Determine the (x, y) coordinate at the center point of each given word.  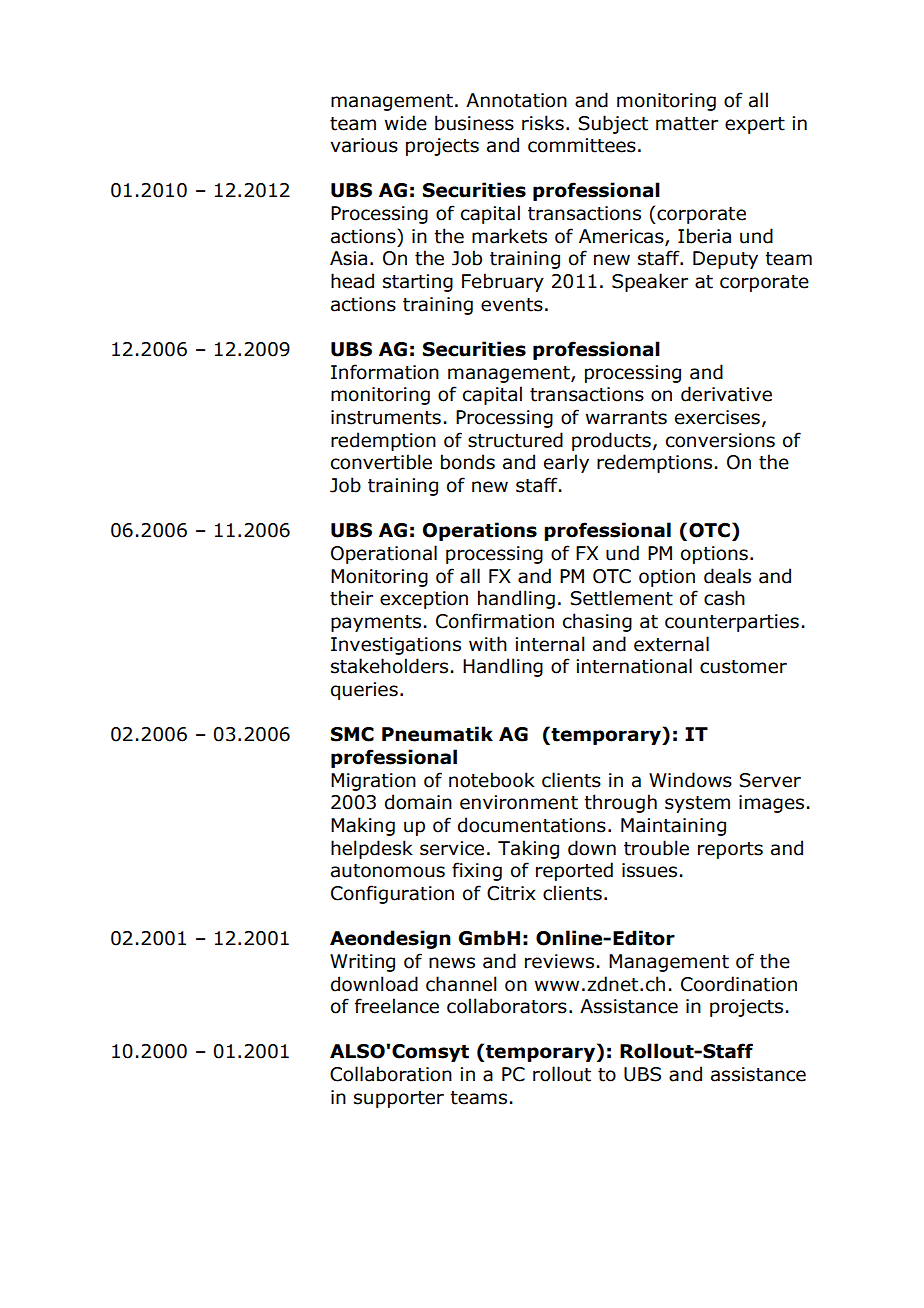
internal (550, 644)
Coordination (739, 984)
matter (687, 124)
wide (406, 123)
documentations (532, 825)
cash (724, 598)
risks (543, 123)
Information (385, 372)
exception (424, 600)
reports (730, 850)
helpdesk (372, 849)
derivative (726, 394)
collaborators (507, 1006)
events (512, 305)
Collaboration (391, 1074)
